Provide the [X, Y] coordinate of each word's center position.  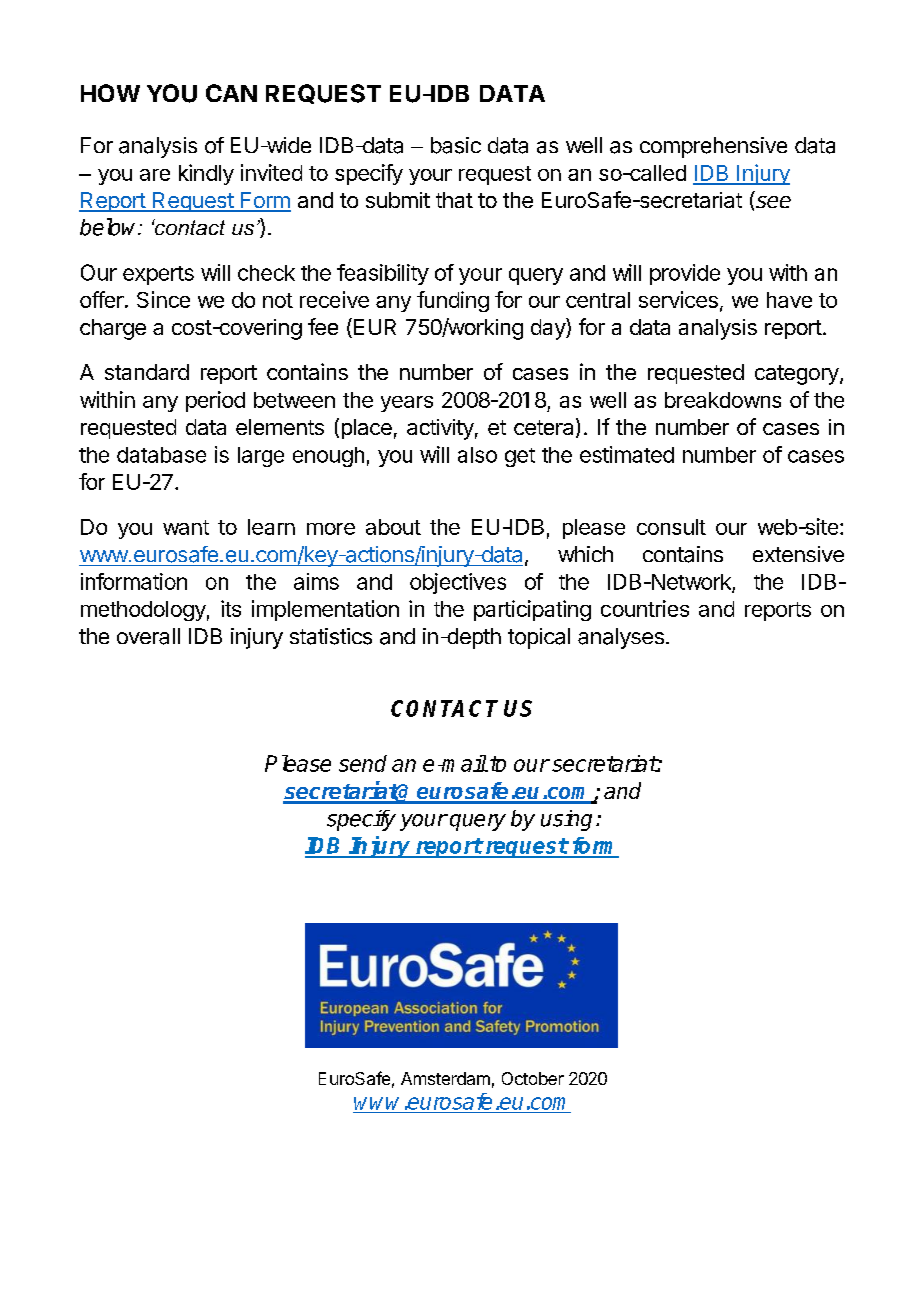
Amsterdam [445, 1078]
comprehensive [713, 147]
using [566, 820]
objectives [458, 583]
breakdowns [723, 400]
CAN [231, 93]
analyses [621, 638]
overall [148, 636]
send [363, 763]
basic [456, 145]
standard [147, 372]
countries [645, 608]
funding [453, 301]
